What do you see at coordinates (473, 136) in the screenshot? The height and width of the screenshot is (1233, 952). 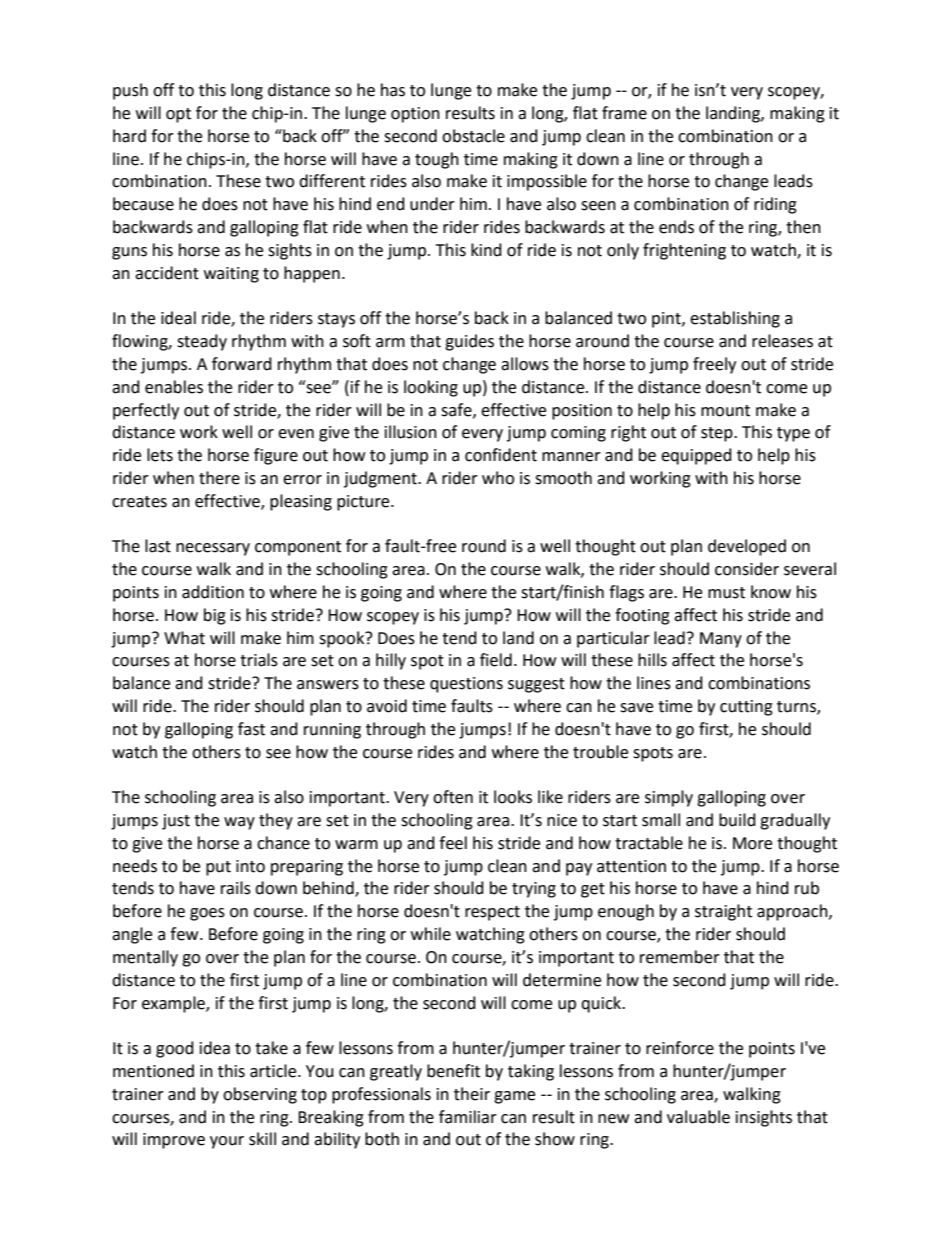 I see `obstacle` at bounding box center [473, 136].
